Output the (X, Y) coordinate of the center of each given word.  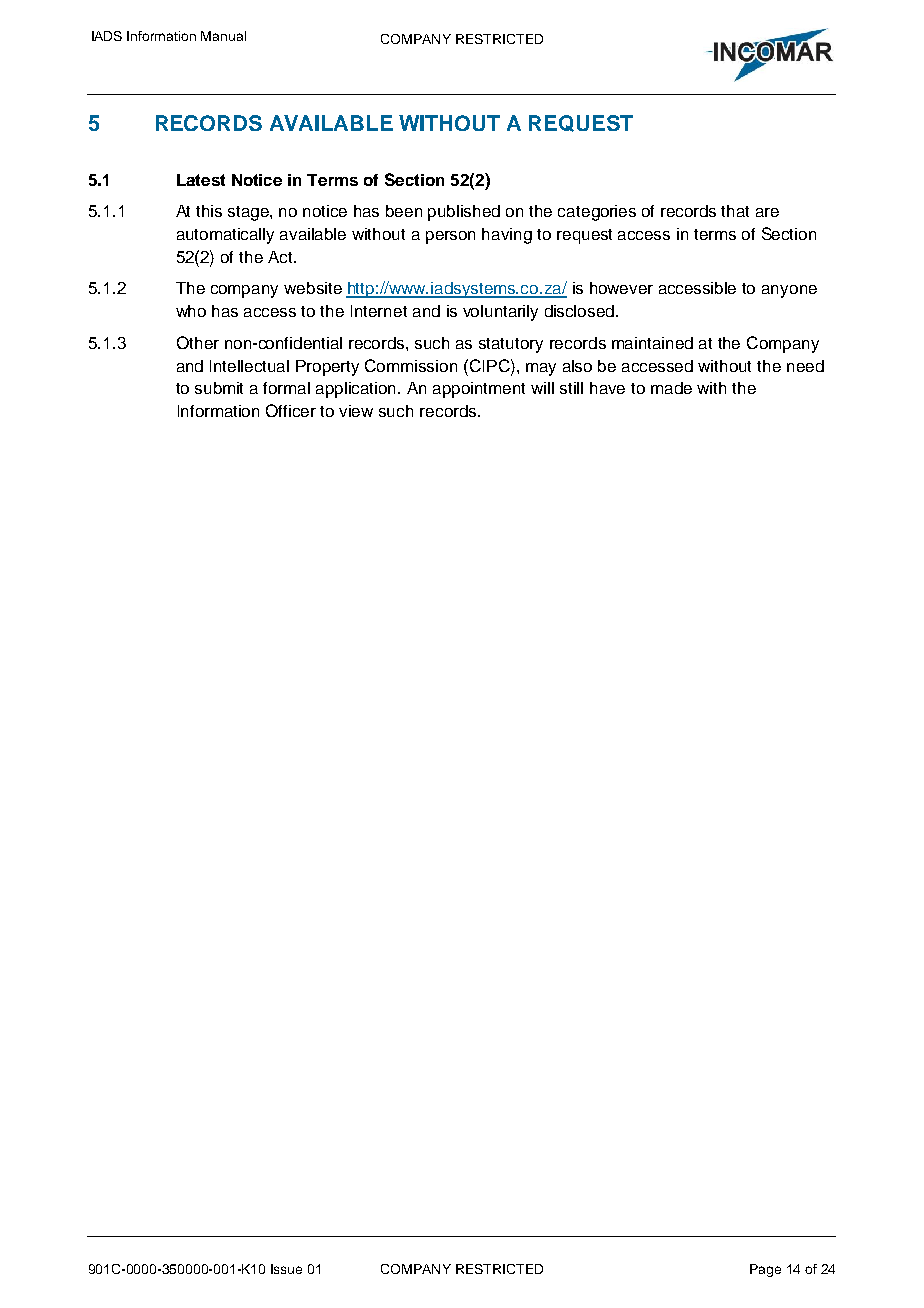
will (542, 388)
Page (765, 1270)
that (735, 211)
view (356, 411)
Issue (286, 1269)
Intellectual (249, 366)
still (571, 388)
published (464, 213)
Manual (223, 36)
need (805, 366)
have (607, 388)
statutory (511, 345)
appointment (479, 390)
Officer (291, 410)
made (671, 388)
